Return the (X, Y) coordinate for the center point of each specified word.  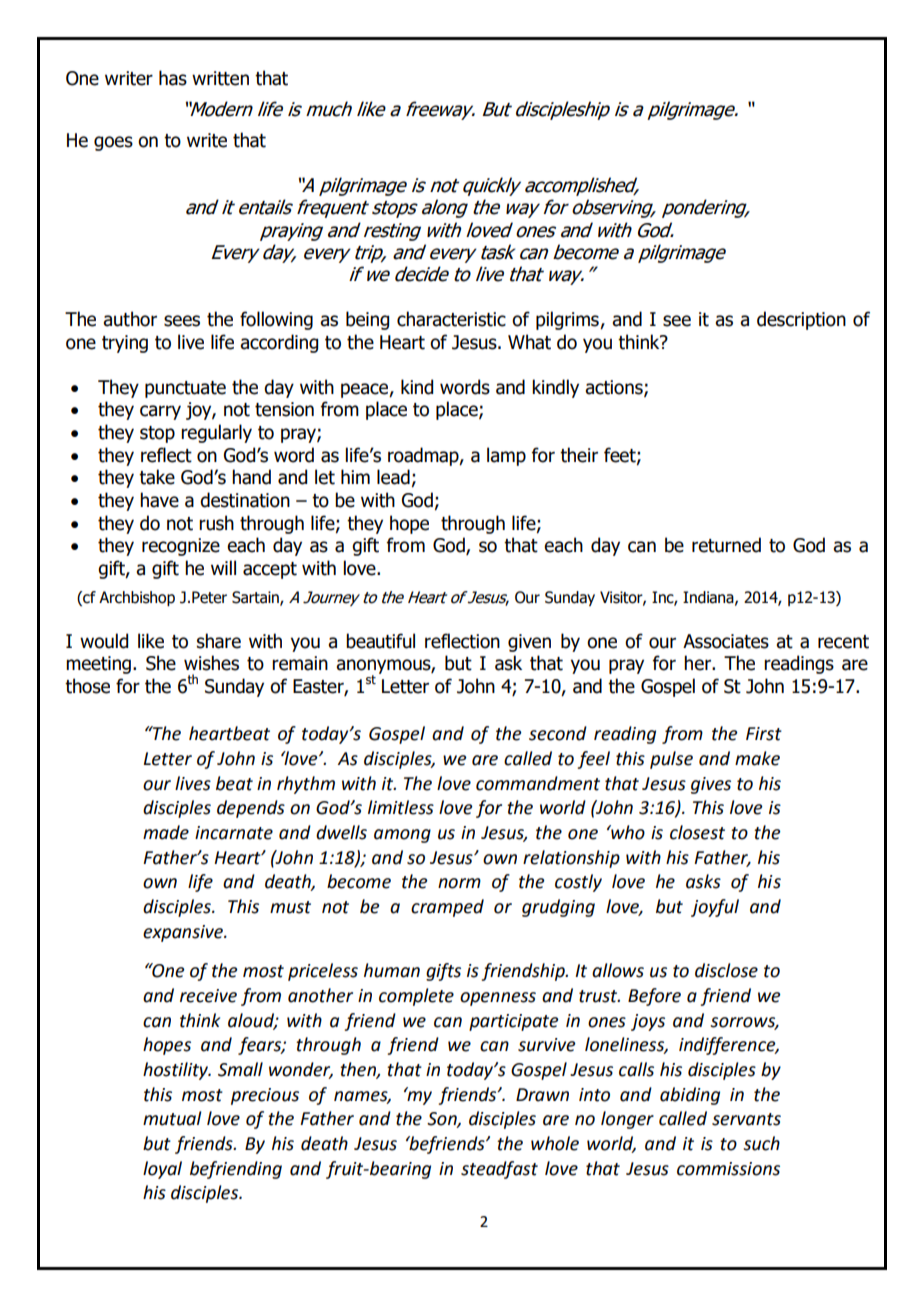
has (173, 78)
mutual (172, 1118)
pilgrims (568, 320)
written (220, 78)
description (801, 320)
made (166, 832)
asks (703, 881)
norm (459, 883)
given (529, 643)
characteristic (451, 319)
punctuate (185, 389)
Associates (726, 641)
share (219, 641)
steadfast (499, 1170)
